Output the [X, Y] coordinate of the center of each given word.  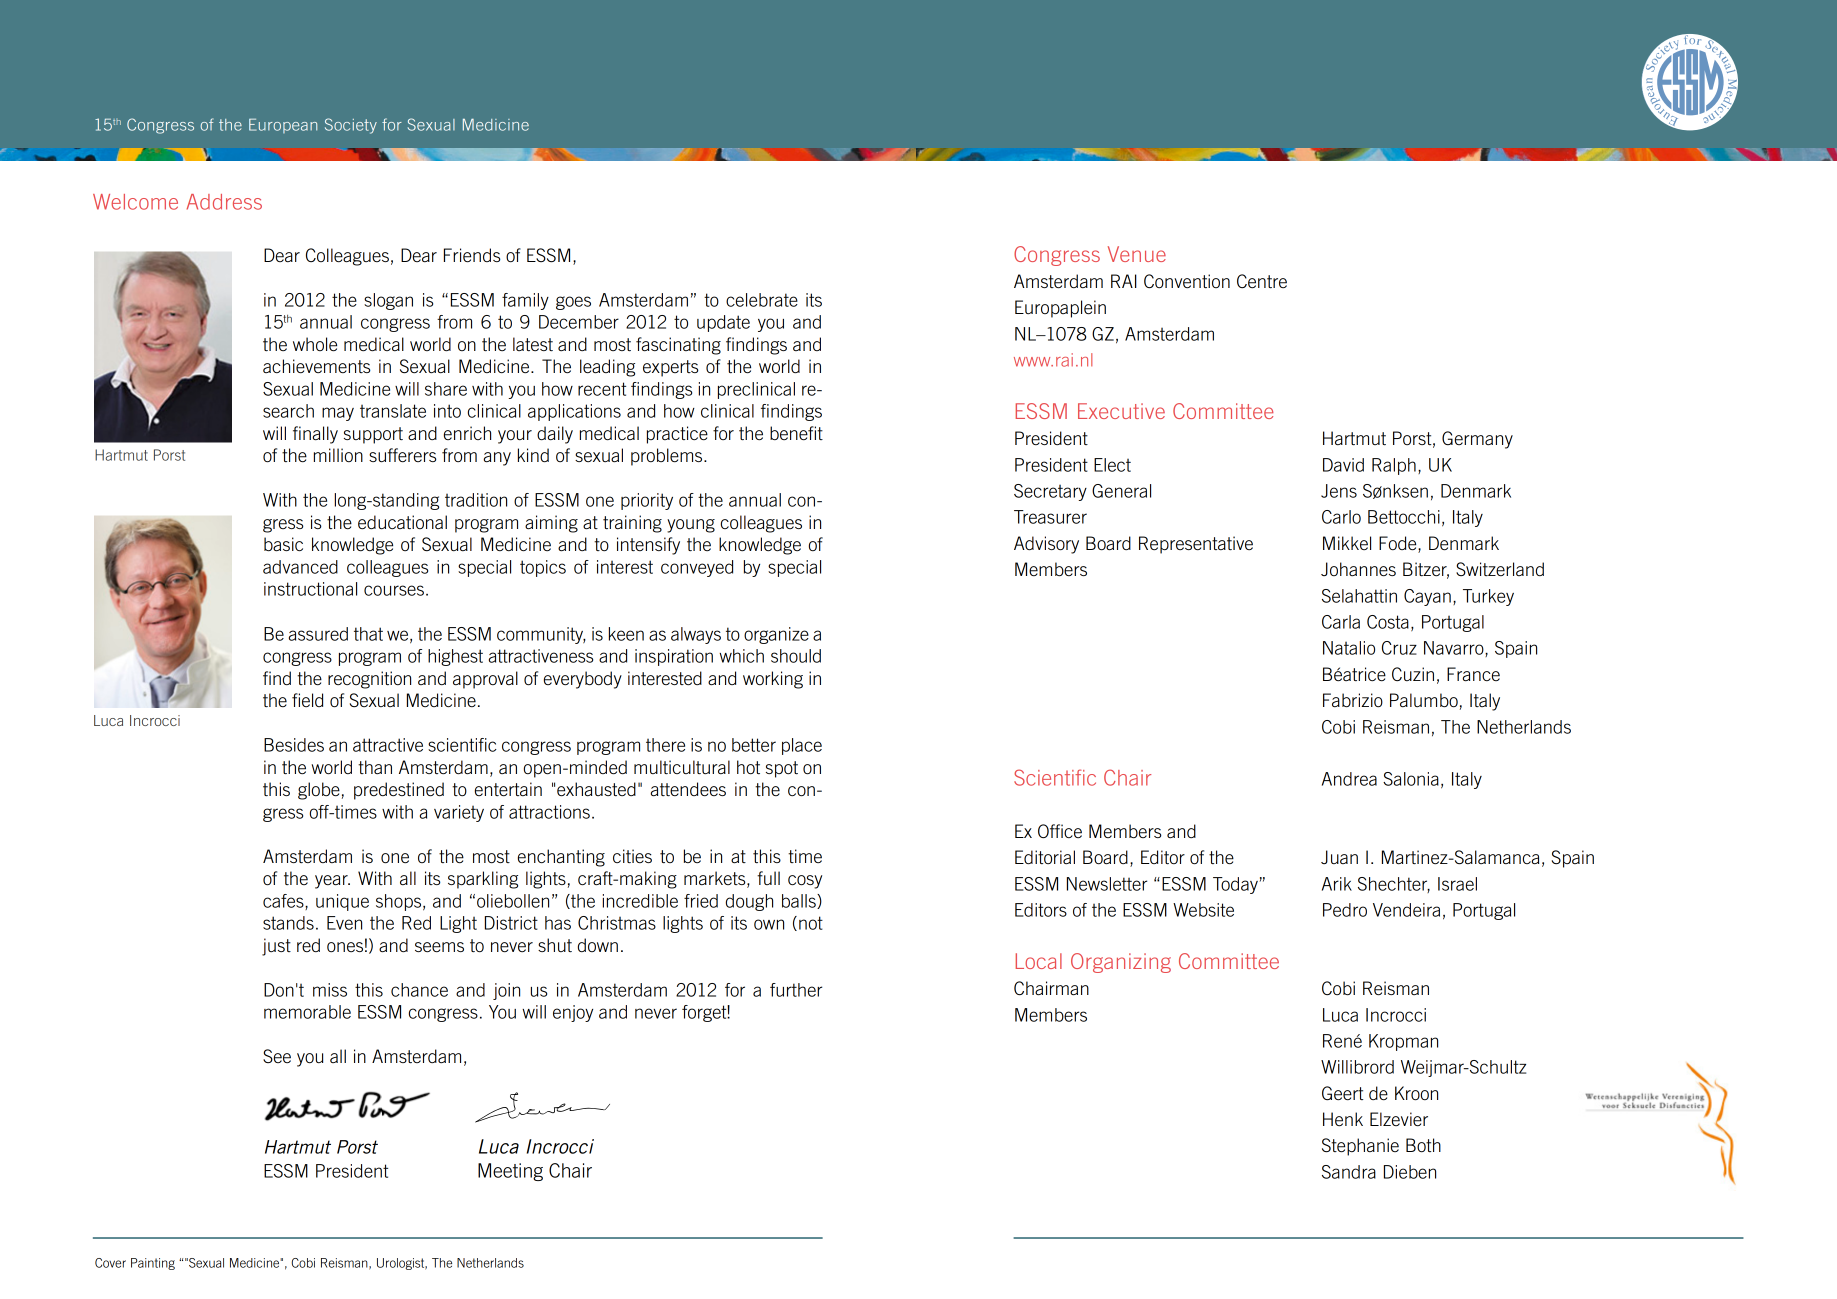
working [773, 680]
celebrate [762, 300]
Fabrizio [1353, 700]
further [796, 990]
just [276, 947]
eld [312, 700]
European [283, 126]
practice [677, 435]
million [338, 455]
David [1343, 465]
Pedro [1345, 910]
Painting [153, 1264]
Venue [1137, 254]
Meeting [510, 1172]
